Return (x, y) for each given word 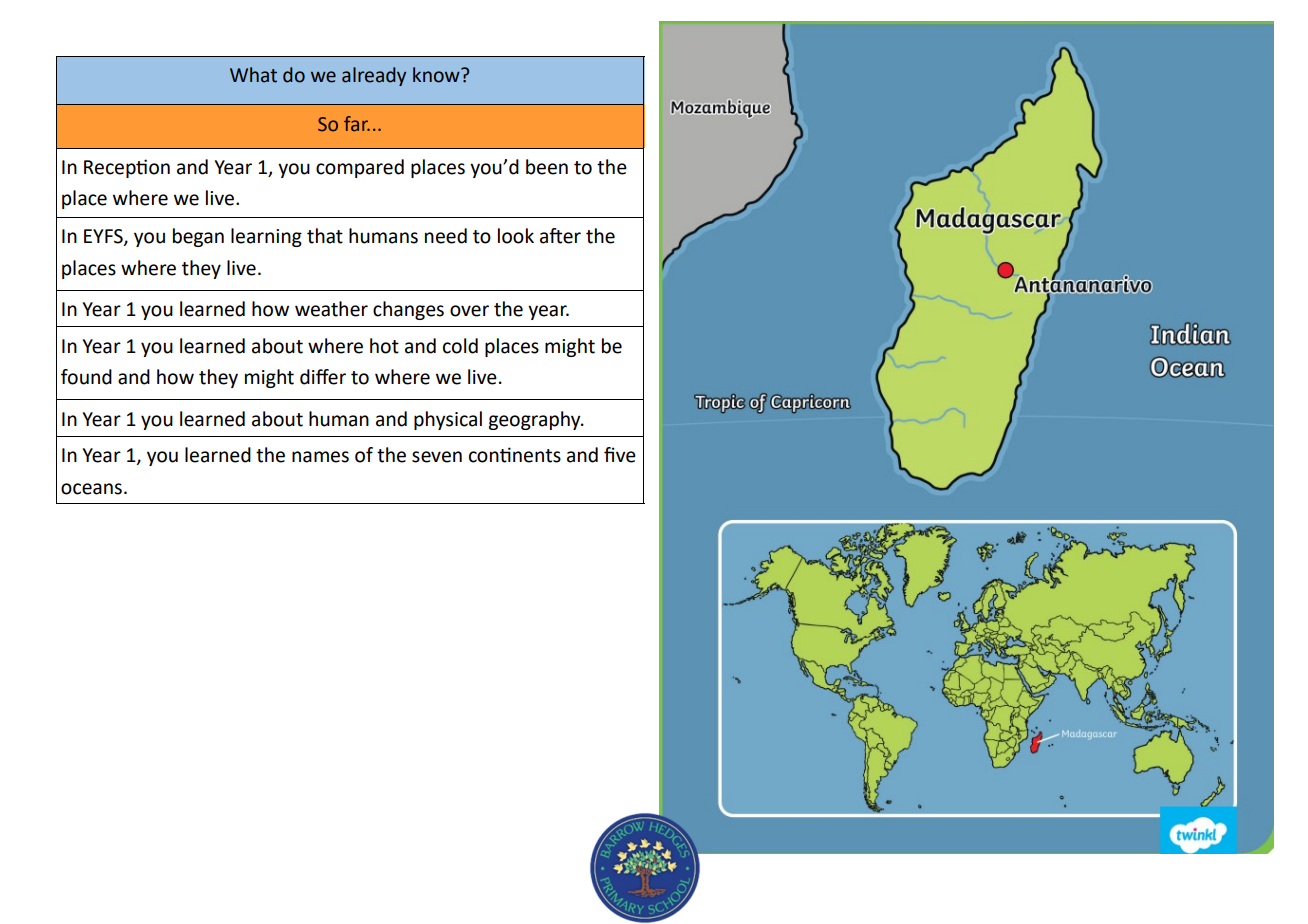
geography (535, 420)
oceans (91, 489)
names (320, 457)
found (86, 377)
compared (360, 168)
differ (323, 377)
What (253, 75)
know (437, 75)
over (469, 311)
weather (331, 309)
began (198, 237)
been (547, 167)
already (374, 76)
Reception (127, 168)
